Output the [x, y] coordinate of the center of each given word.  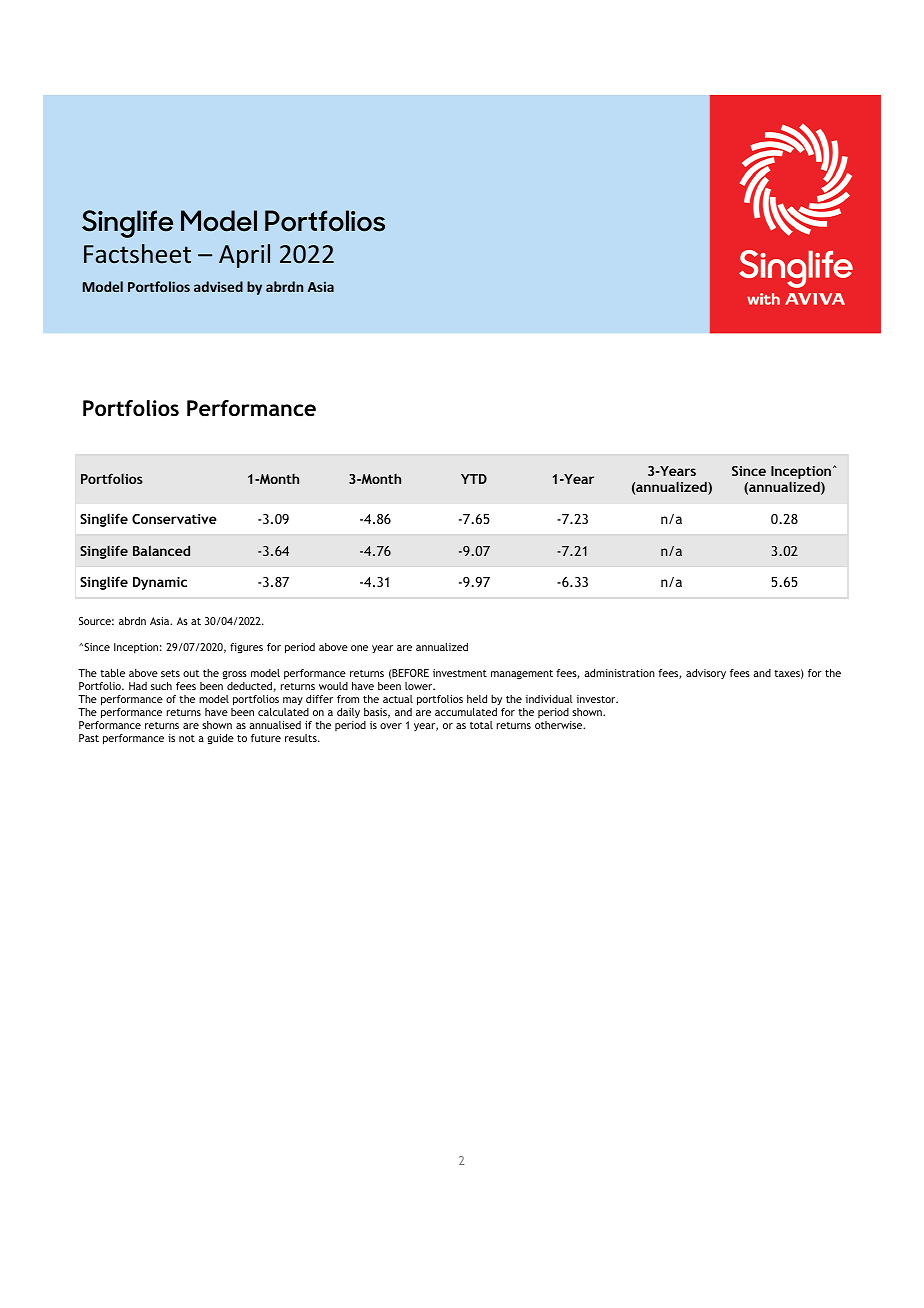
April [244, 256]
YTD [474, 479]
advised [218, 286]
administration [619, 673]
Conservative [174, 519]
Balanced [161, 550]
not [187, 738]
